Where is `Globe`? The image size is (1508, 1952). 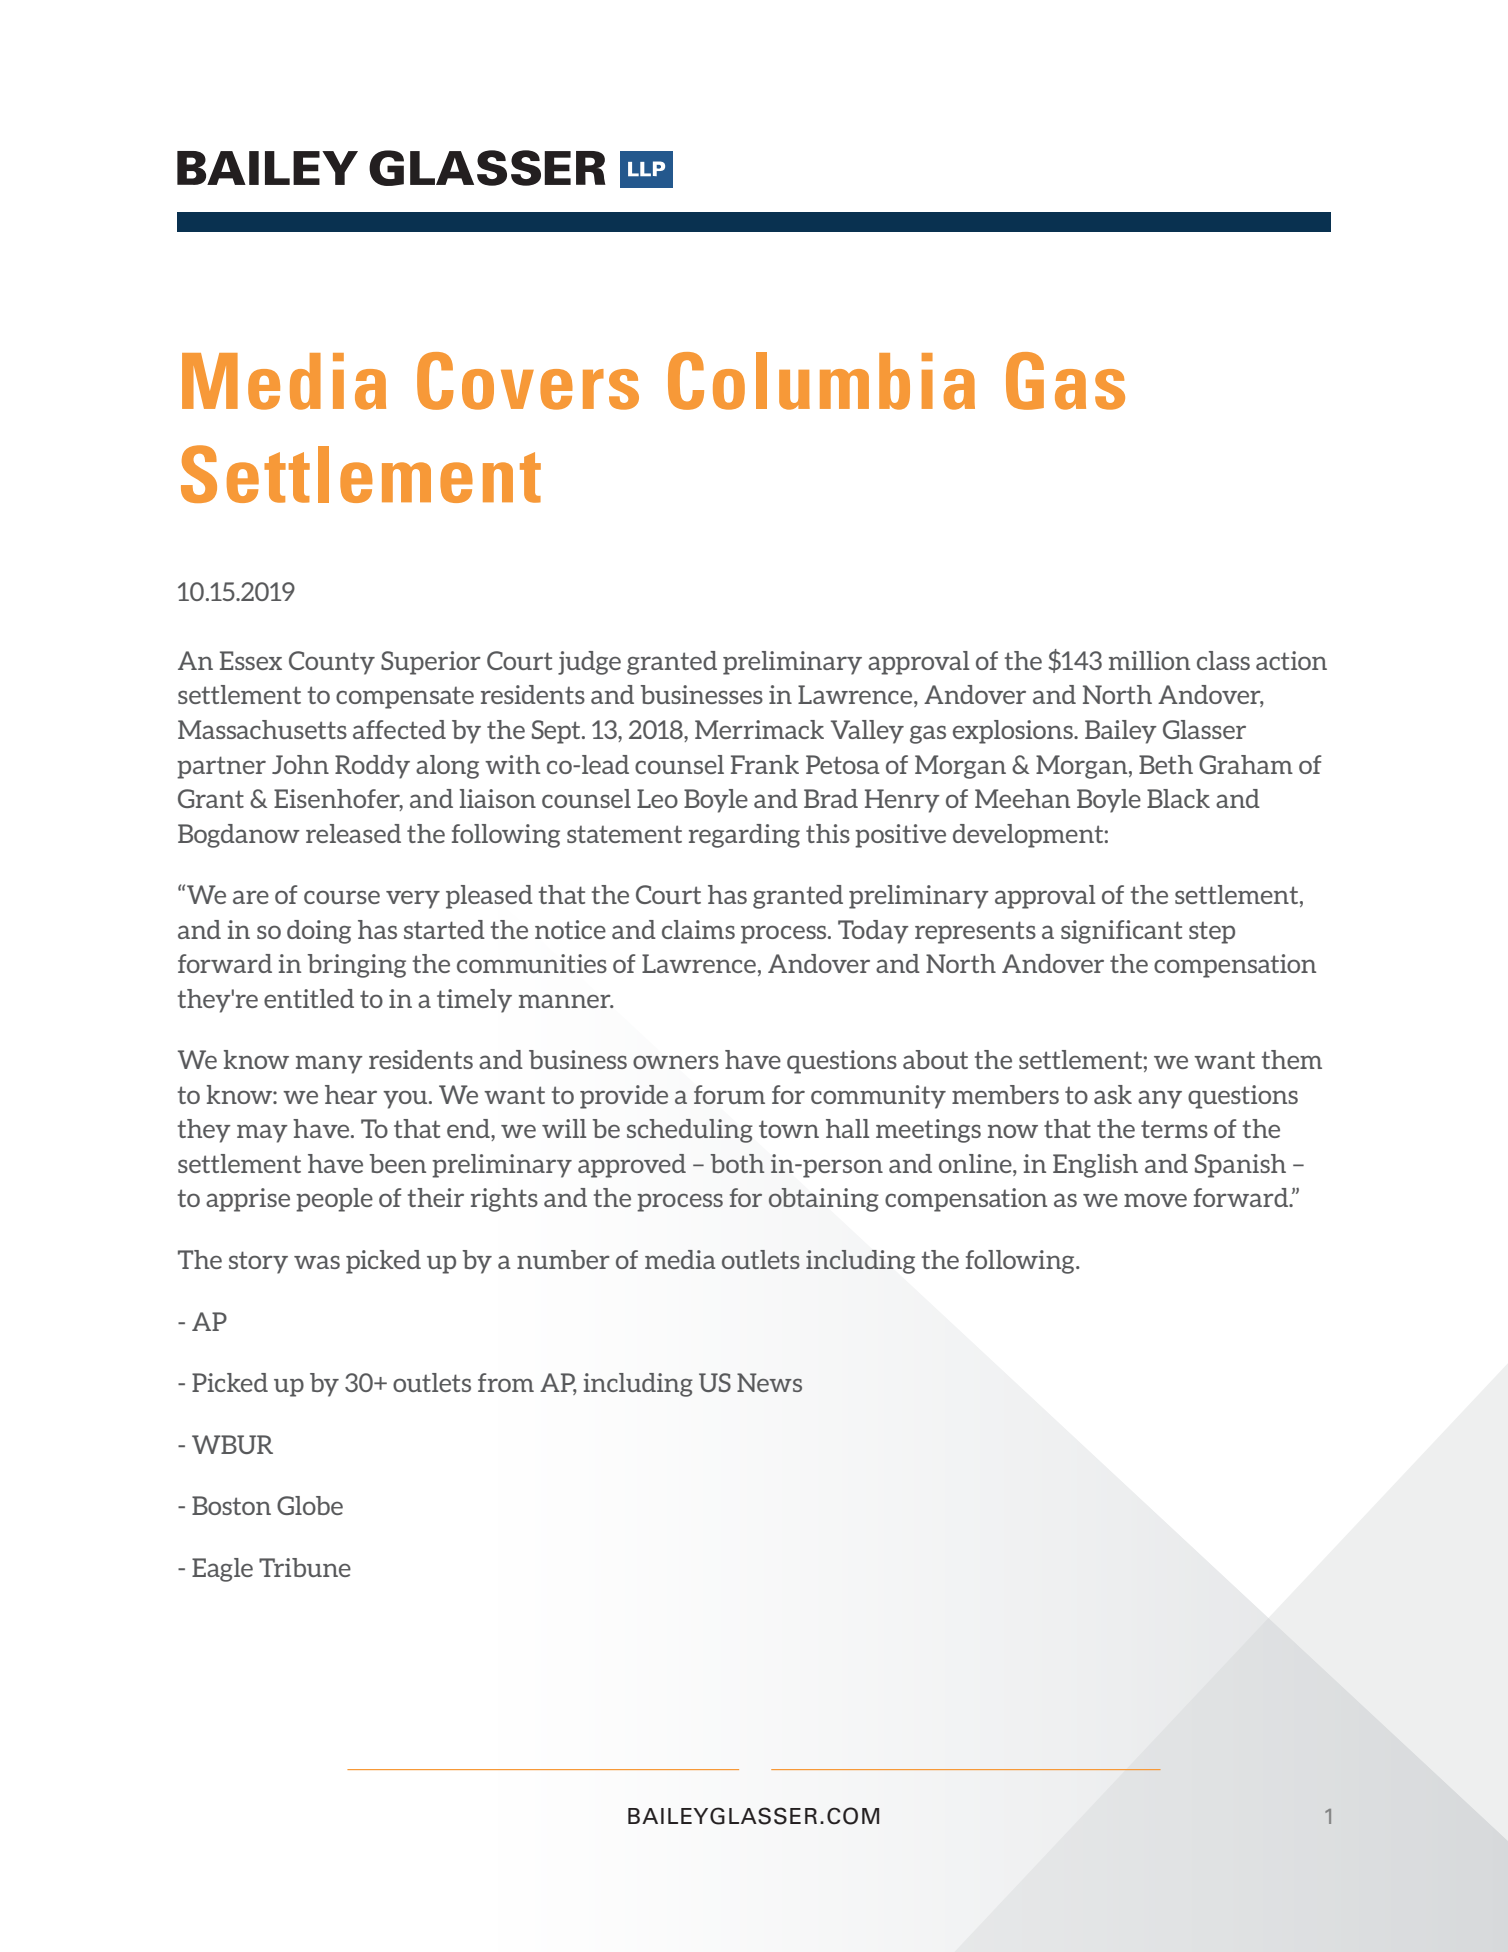 Globe is located at coordinates (310, 1505).
